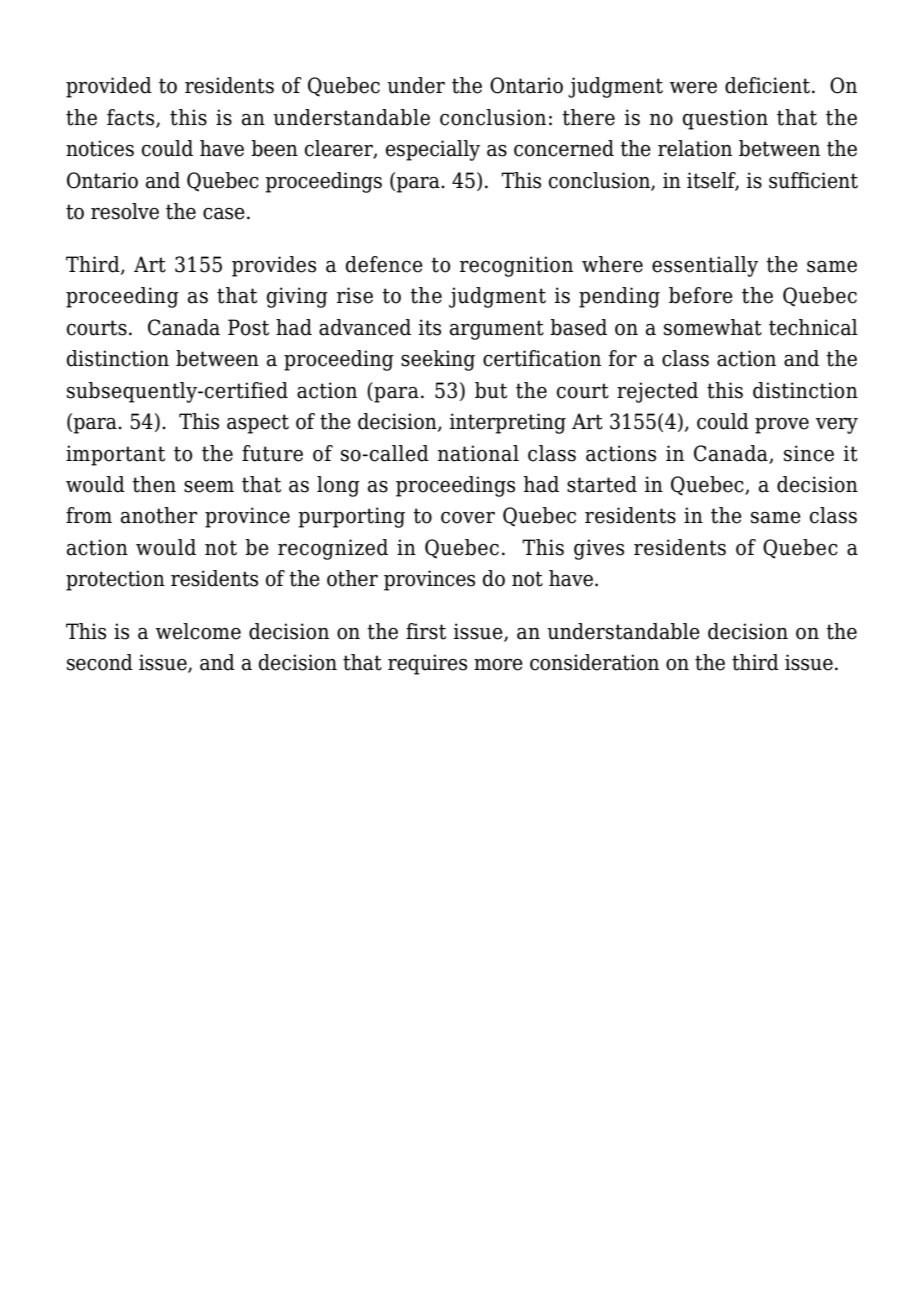 The image size is (924, 1308). What do you see at coordinates (433, 150) in the document?
I see `especially` at bounding box center [433, 150].
